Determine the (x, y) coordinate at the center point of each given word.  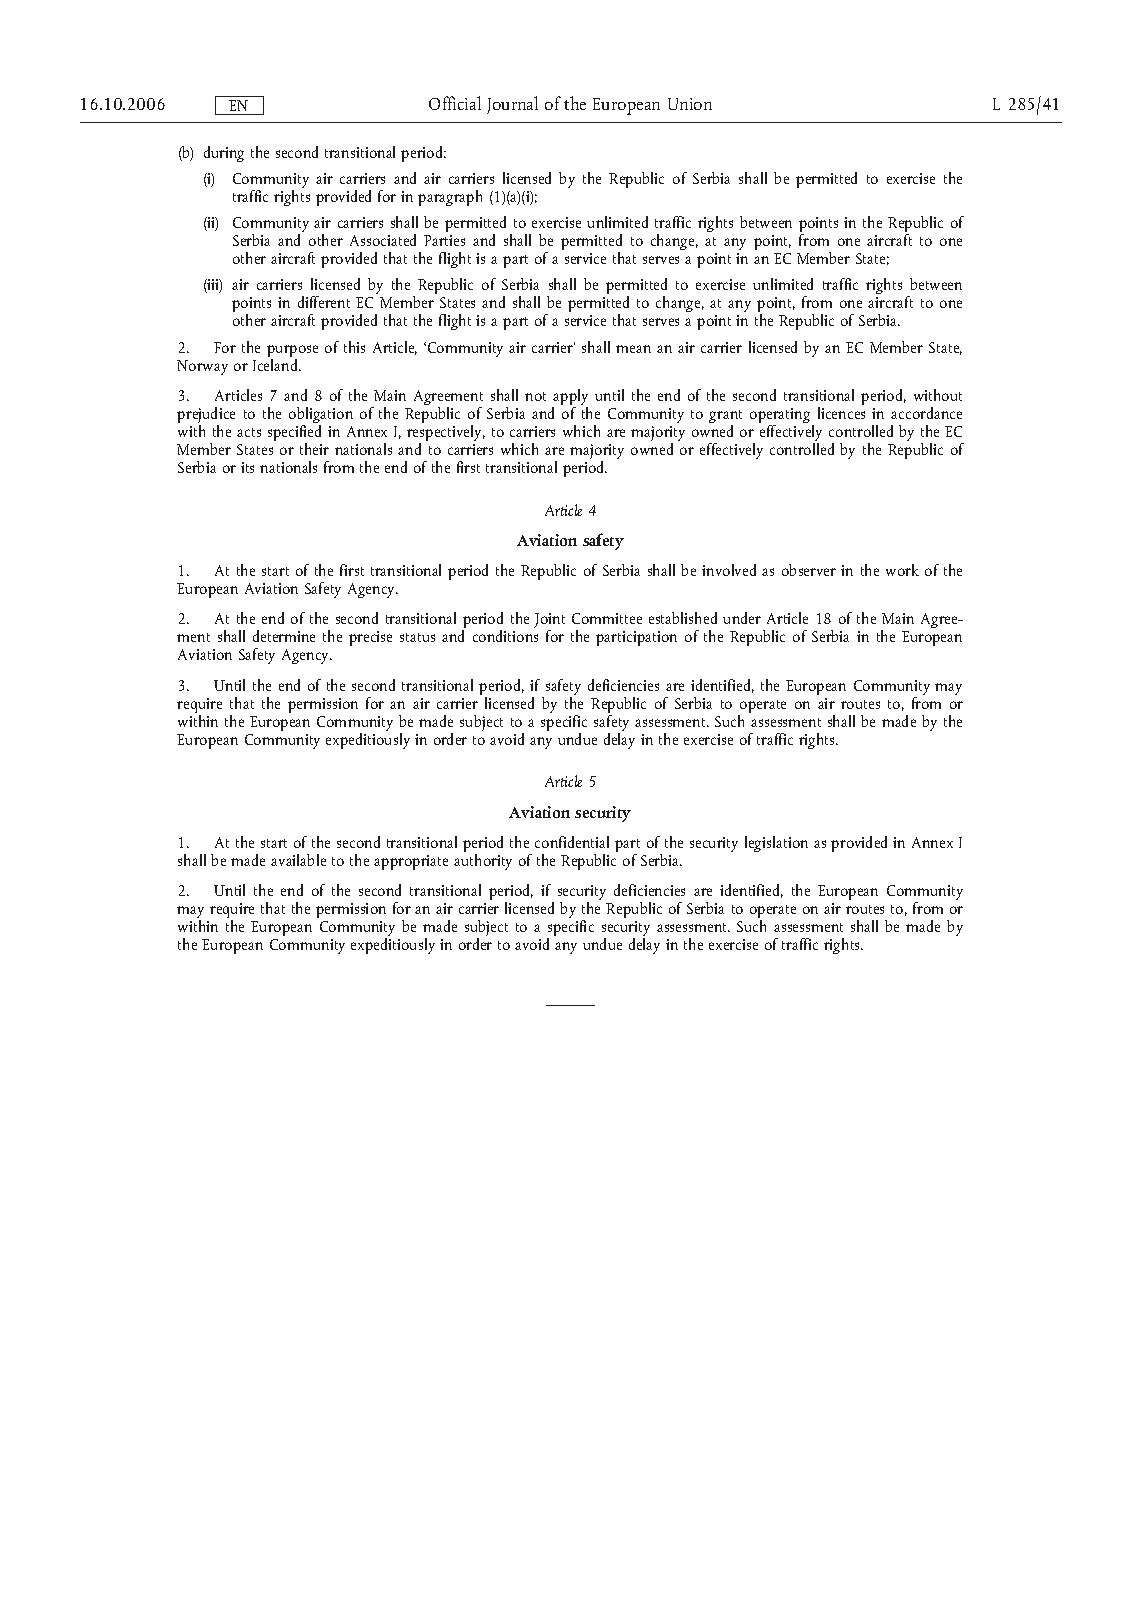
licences (841, 413)
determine (284, 636)
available (298, 860)
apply (570, 398)
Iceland (276, 363)
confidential (572, 842)
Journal (512, 105)
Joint (549, 622)
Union (690, 104)
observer (809, 570)
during (224, 154)
